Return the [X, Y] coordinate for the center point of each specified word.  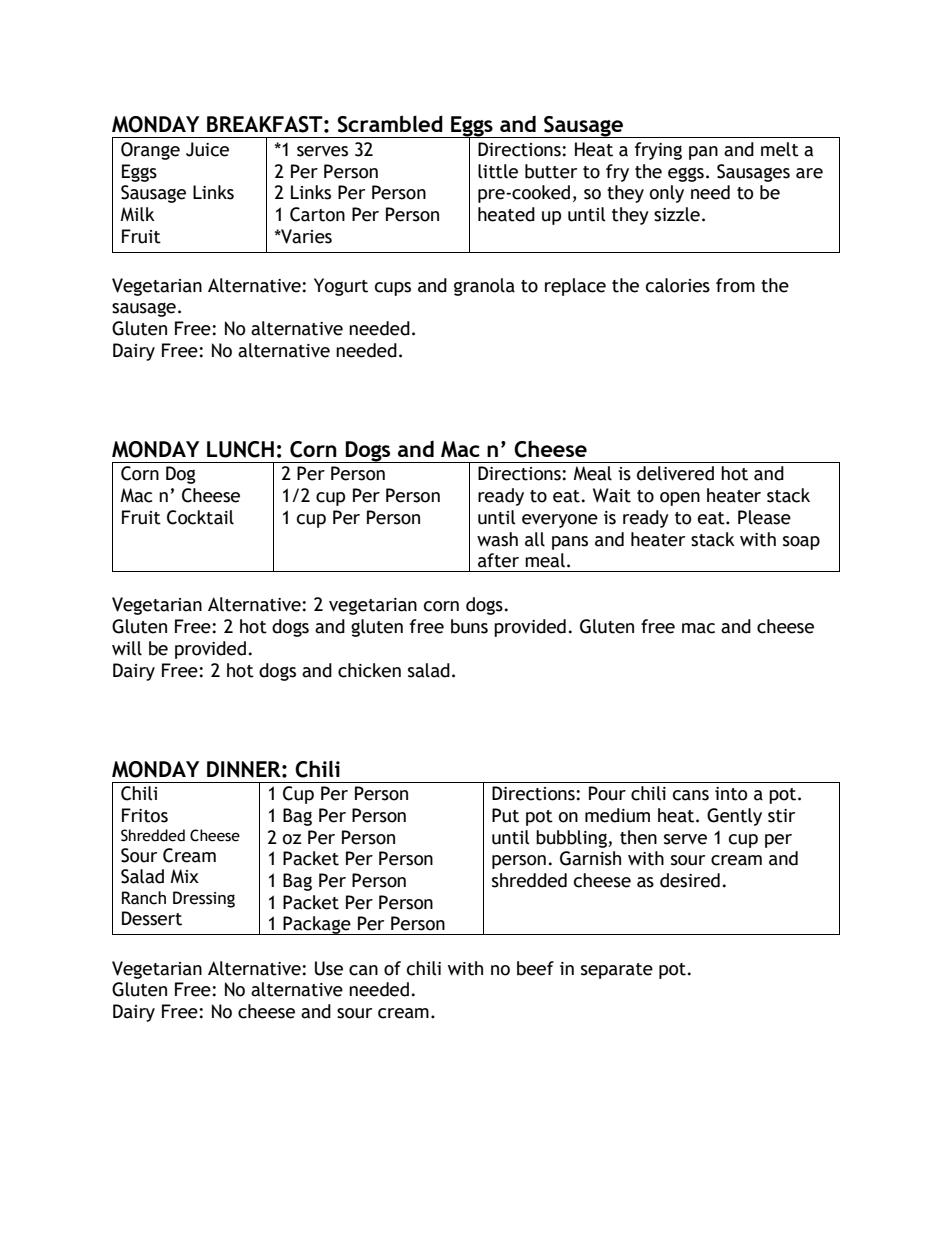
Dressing [204, 899]
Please [764, 517]
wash [497, 539]
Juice [207, 149]
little [498, 171]
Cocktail [200, 517]
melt [780, 149]
